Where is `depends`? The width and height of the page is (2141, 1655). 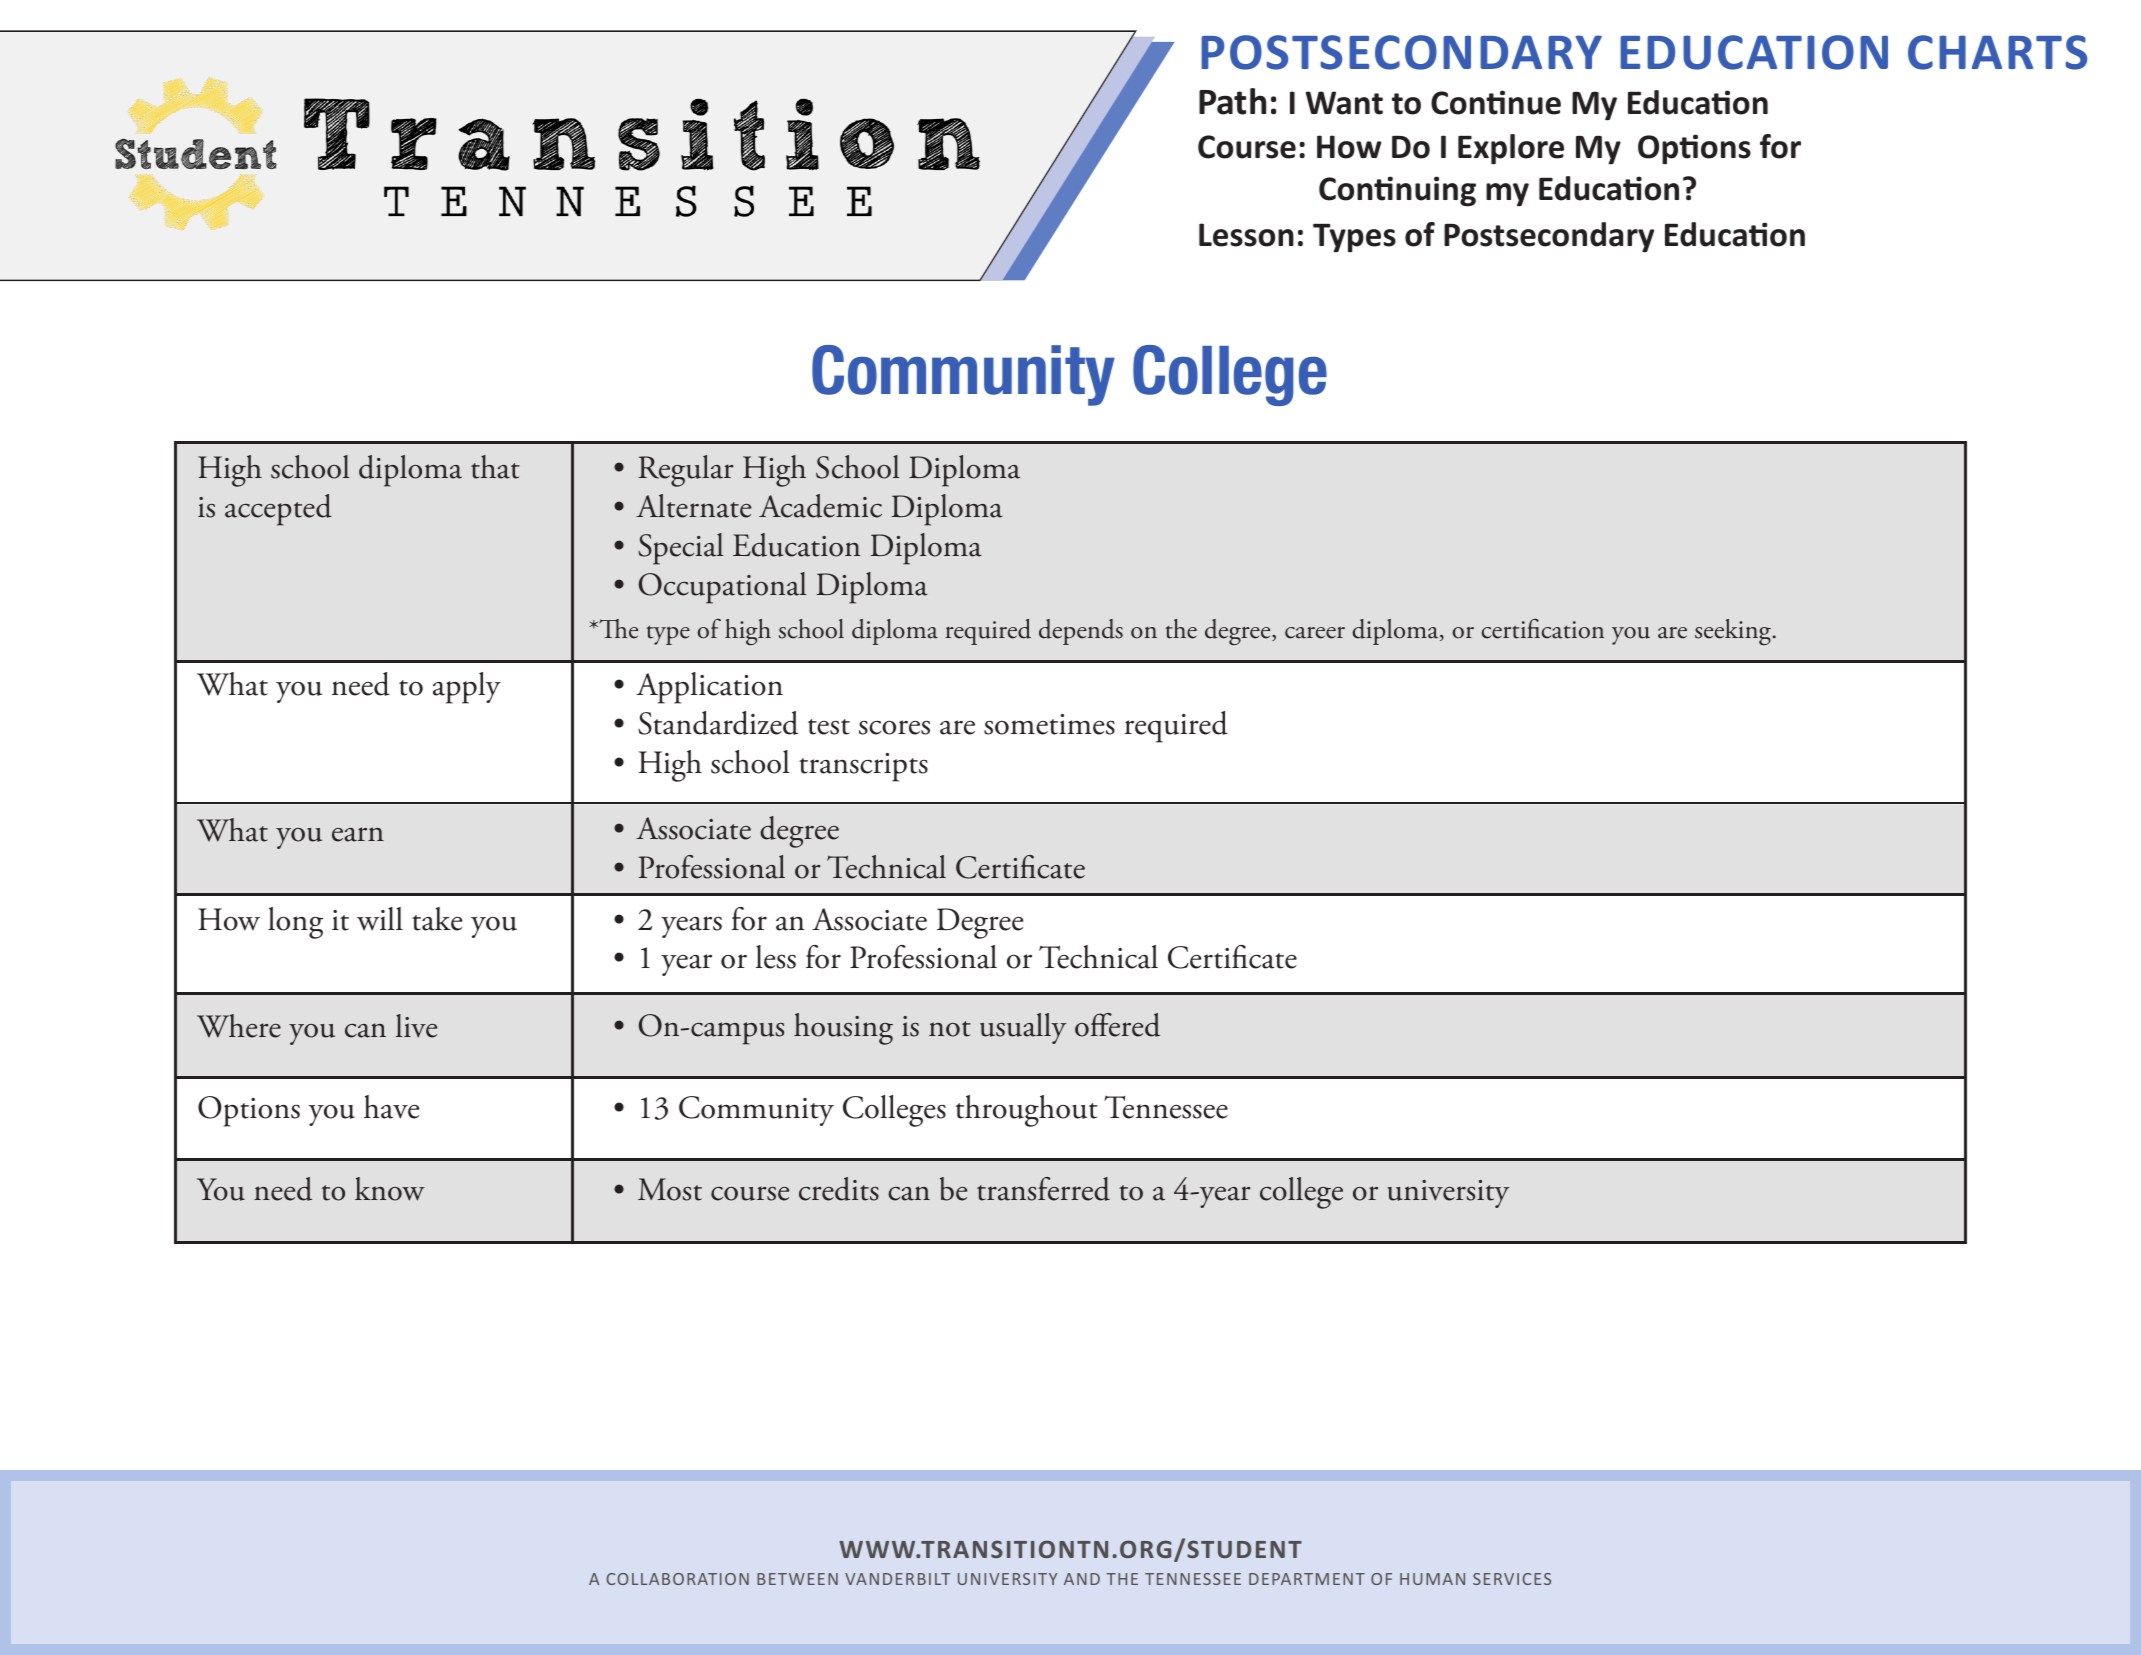
depends is located at coordinates (1081, 632).
